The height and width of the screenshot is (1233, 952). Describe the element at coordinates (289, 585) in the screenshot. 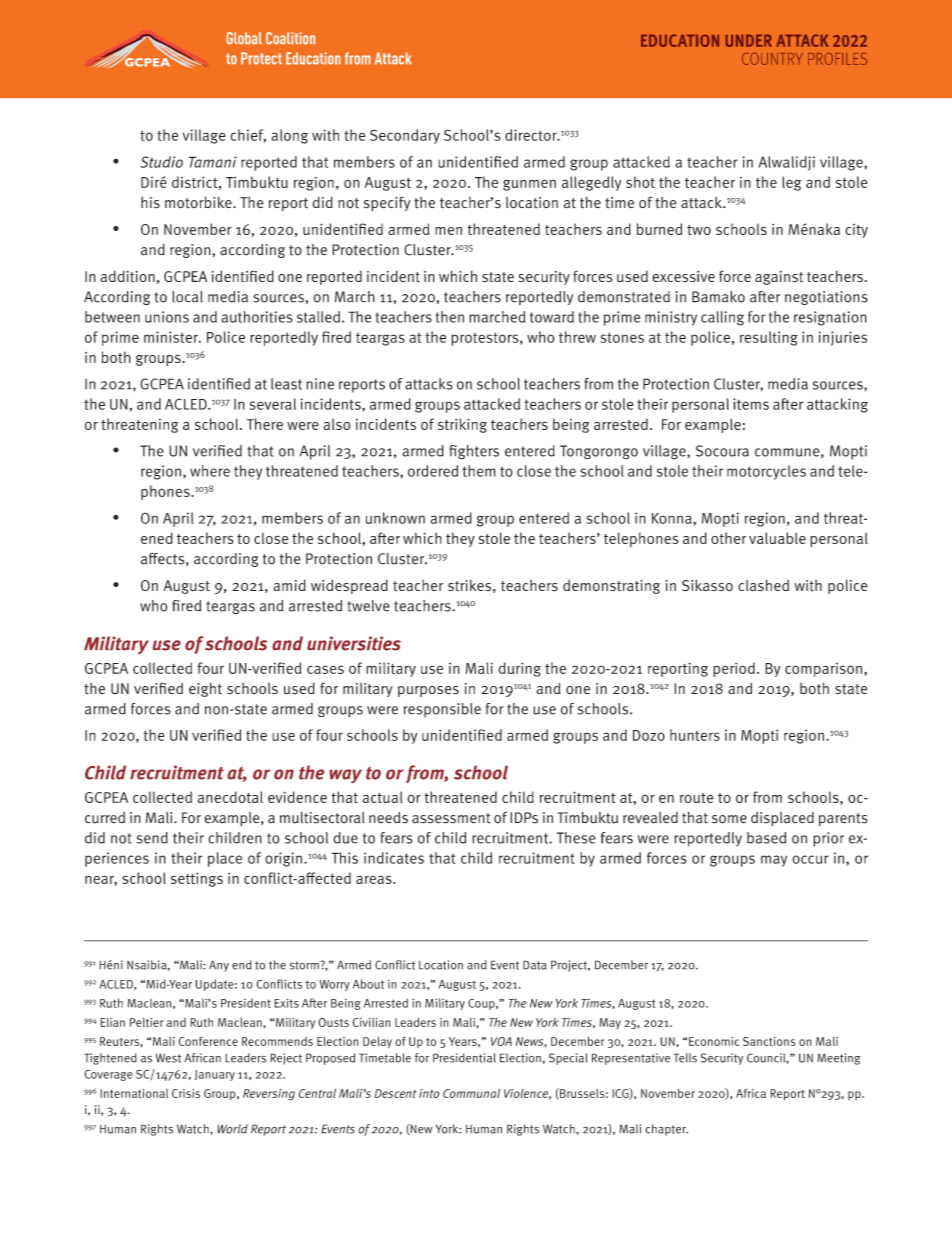

I see `amid` at that location.
